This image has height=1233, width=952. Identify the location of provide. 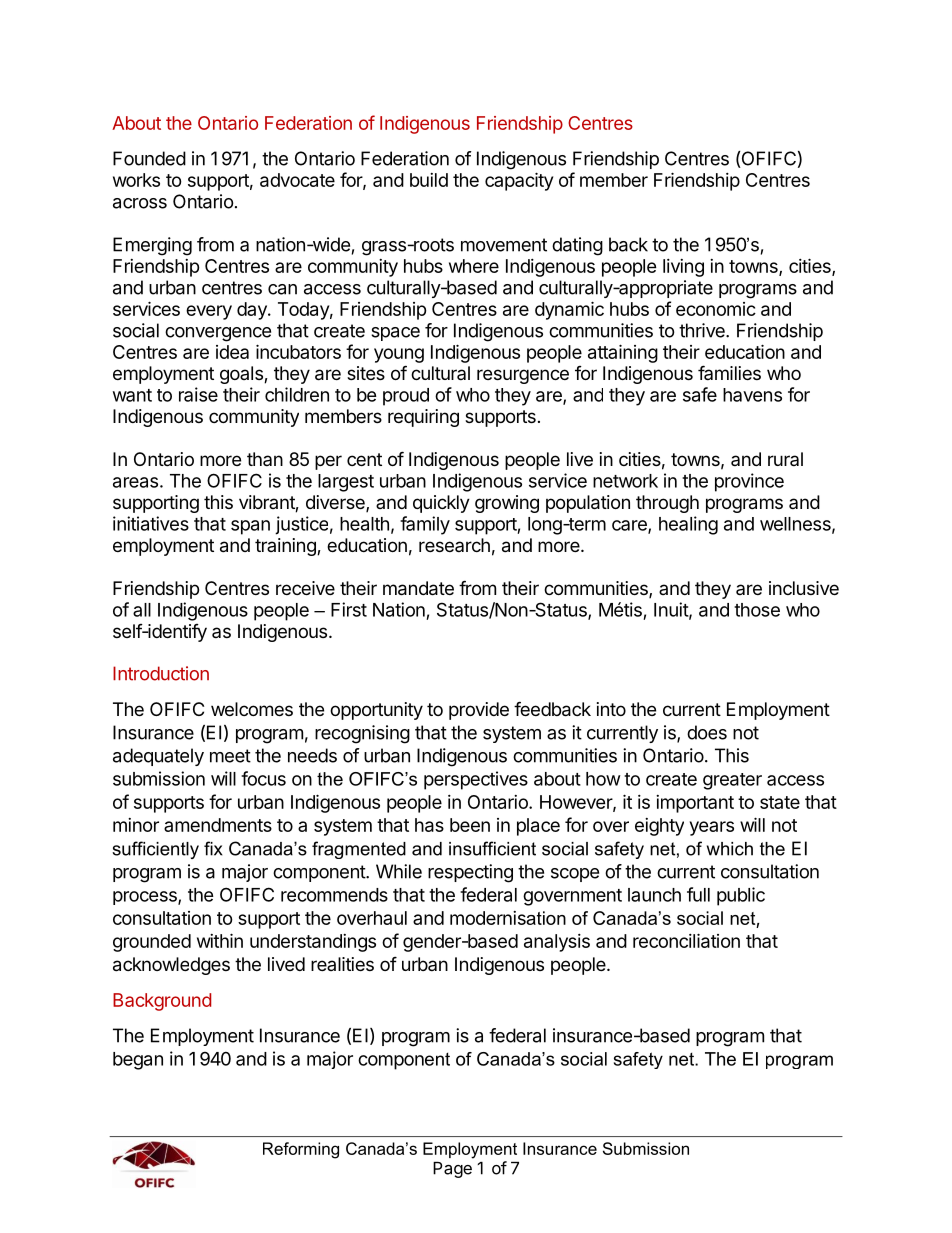
(479, 711).
